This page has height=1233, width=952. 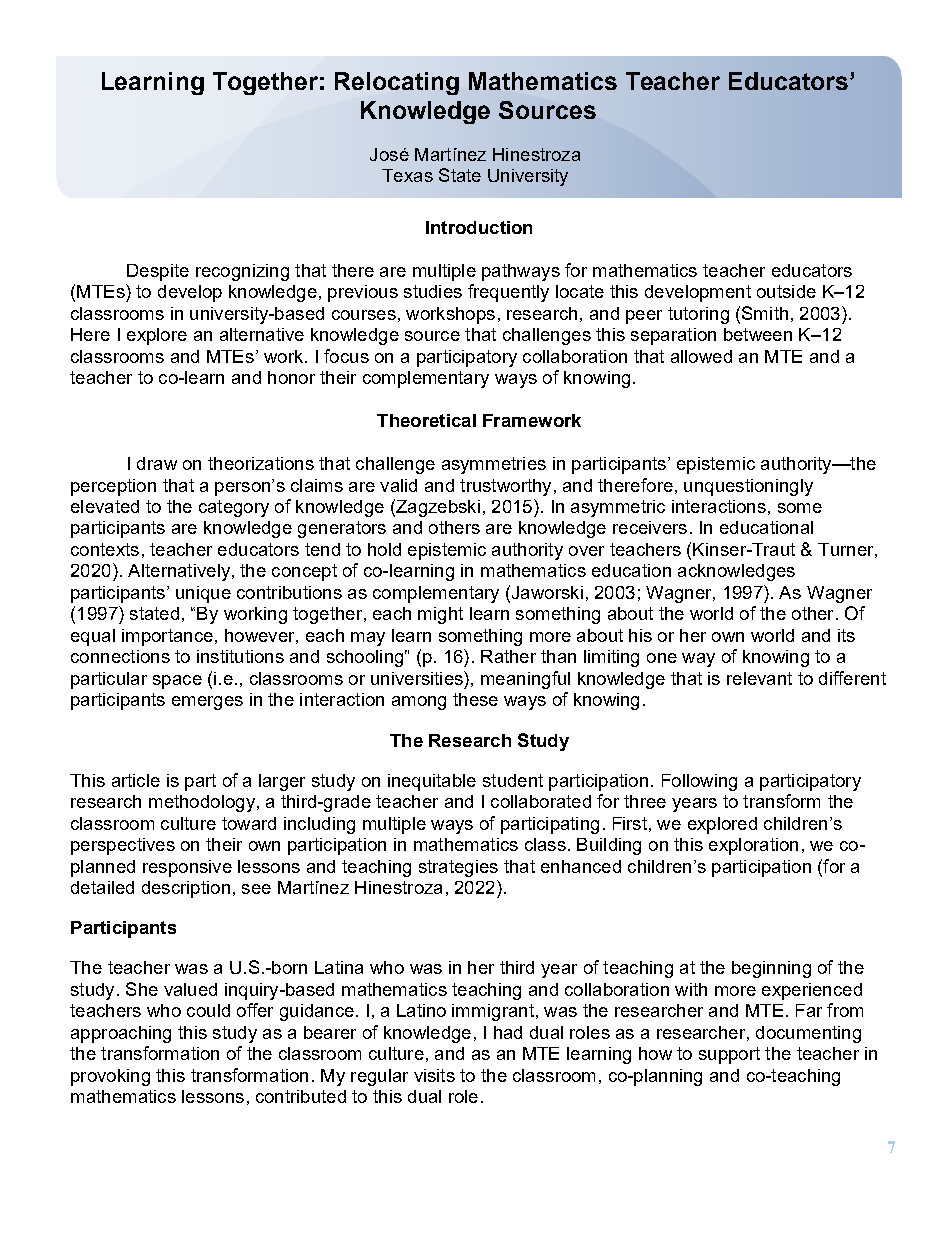 I want to click on relevant, so click(x=759, y=678).
